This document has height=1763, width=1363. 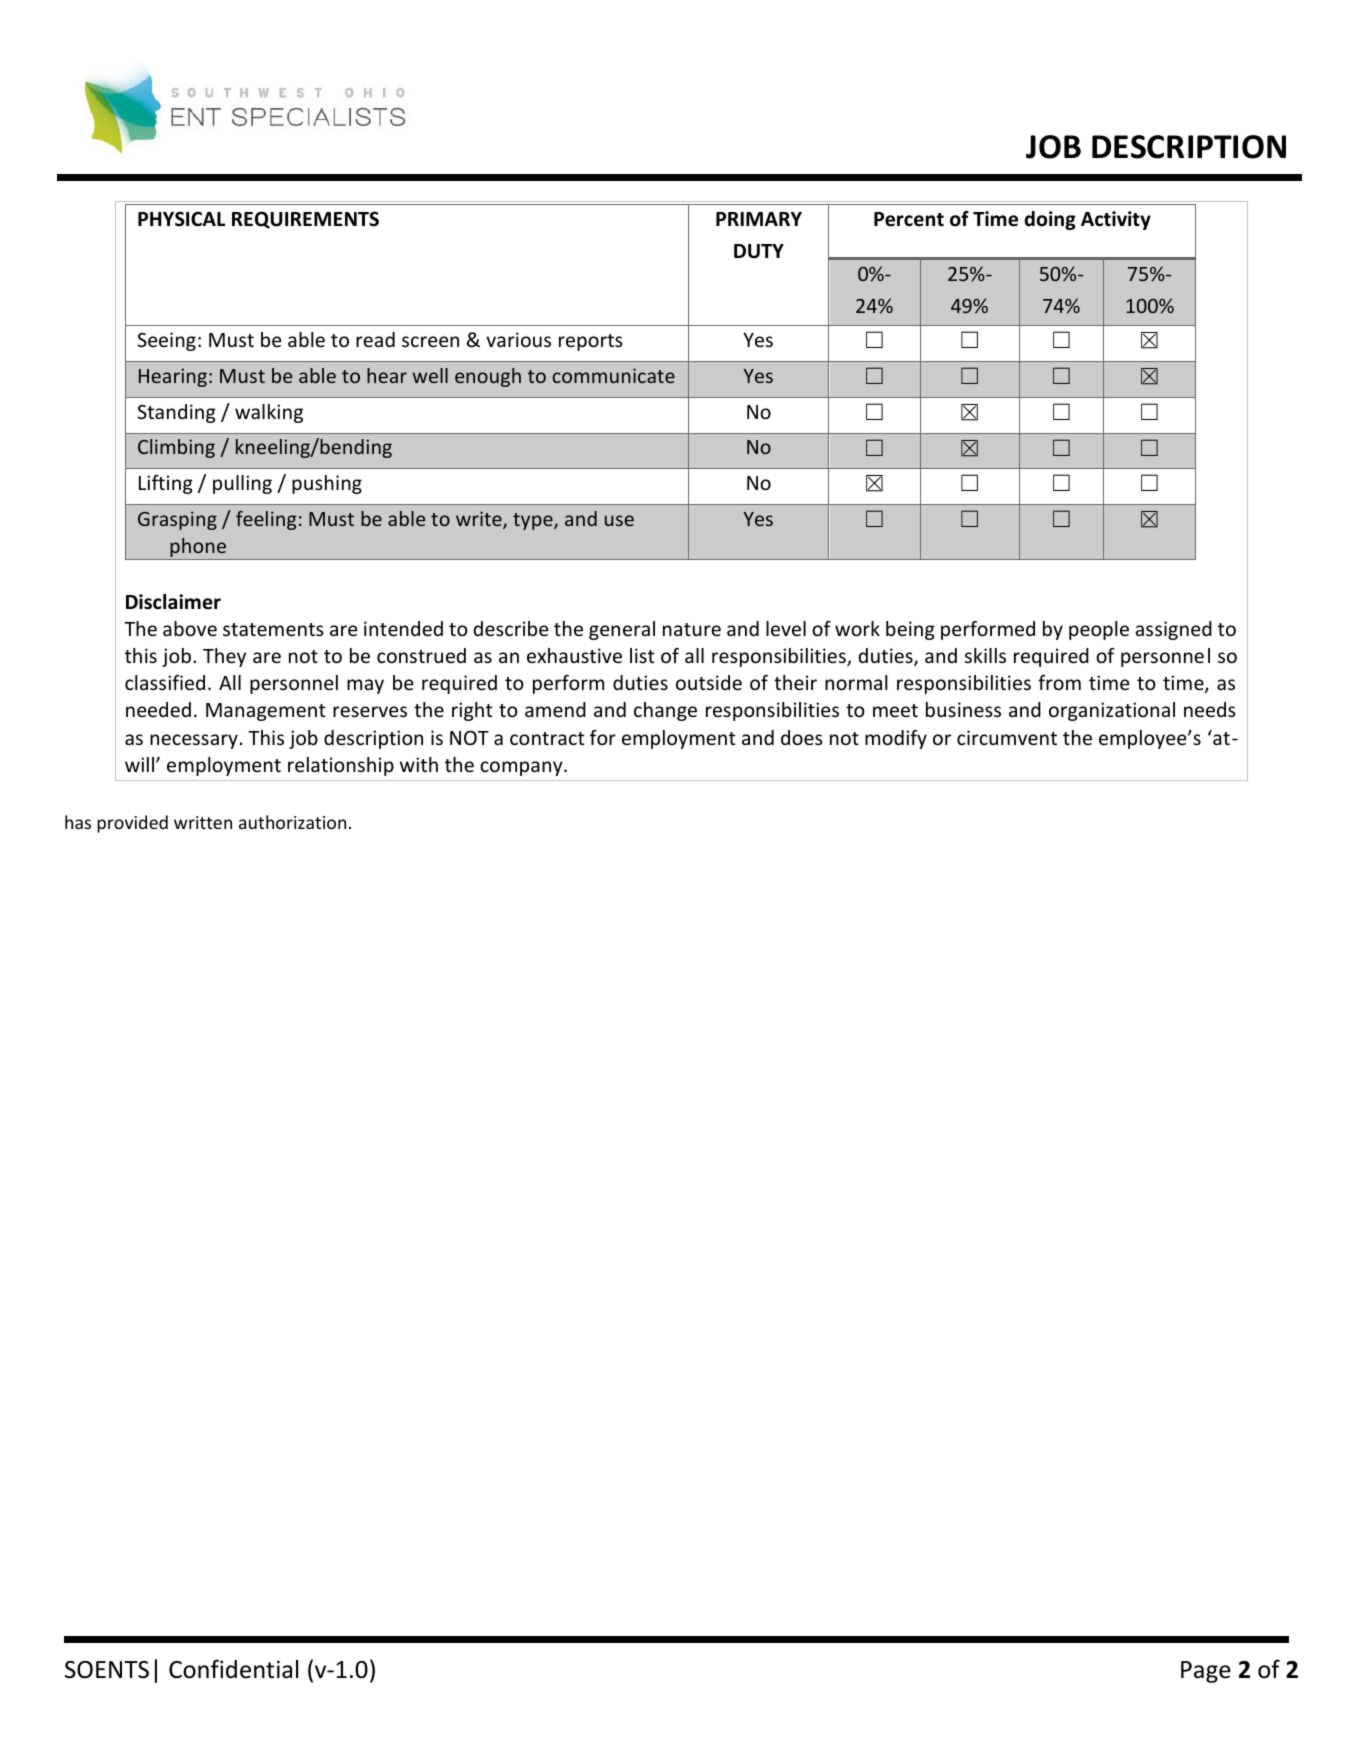 What do you see at coordinates (1050, 220) in the document?
I see `doing` at bounding box center [1050, 220].
